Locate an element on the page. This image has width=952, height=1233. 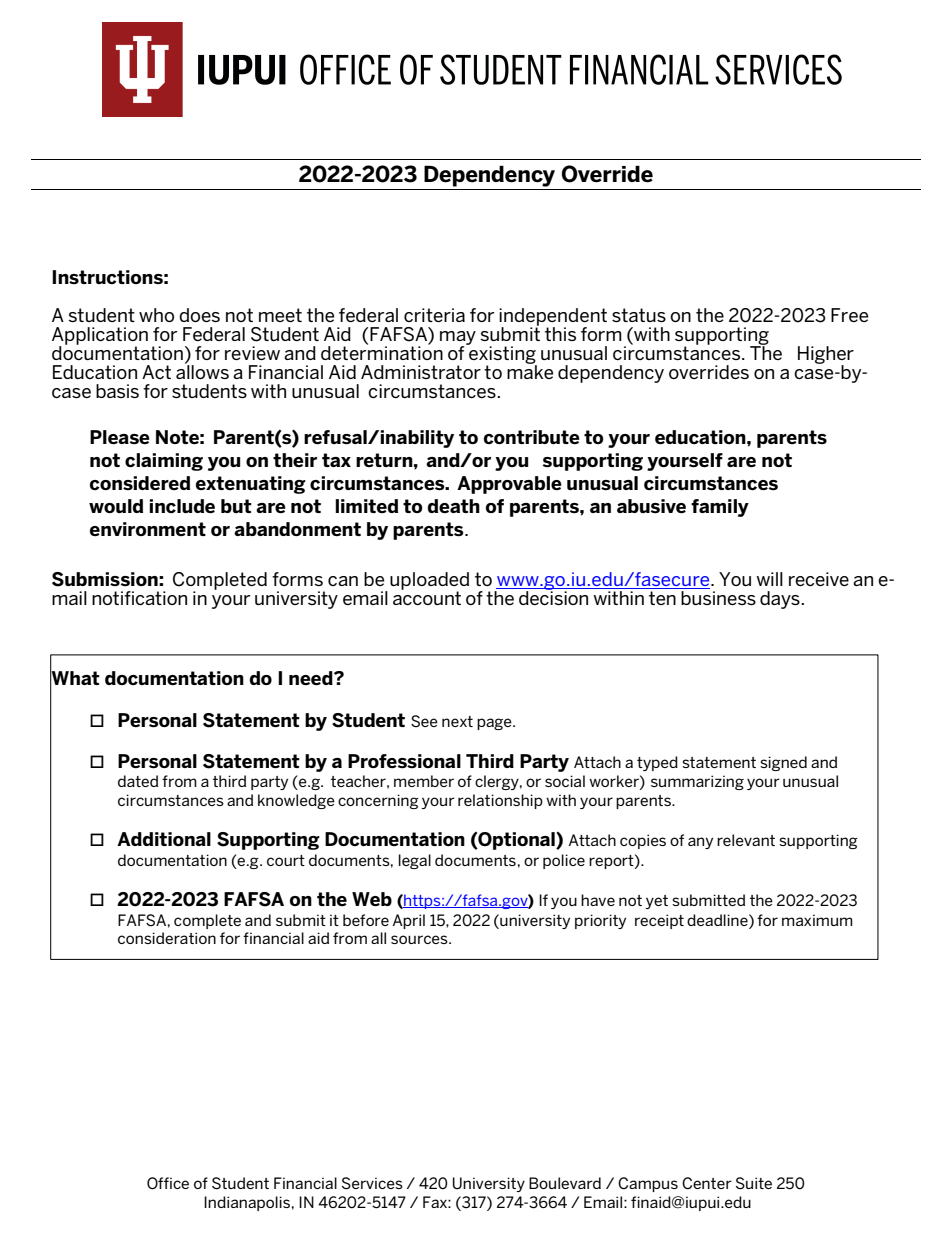
may is located at coordinates (458, 339).
